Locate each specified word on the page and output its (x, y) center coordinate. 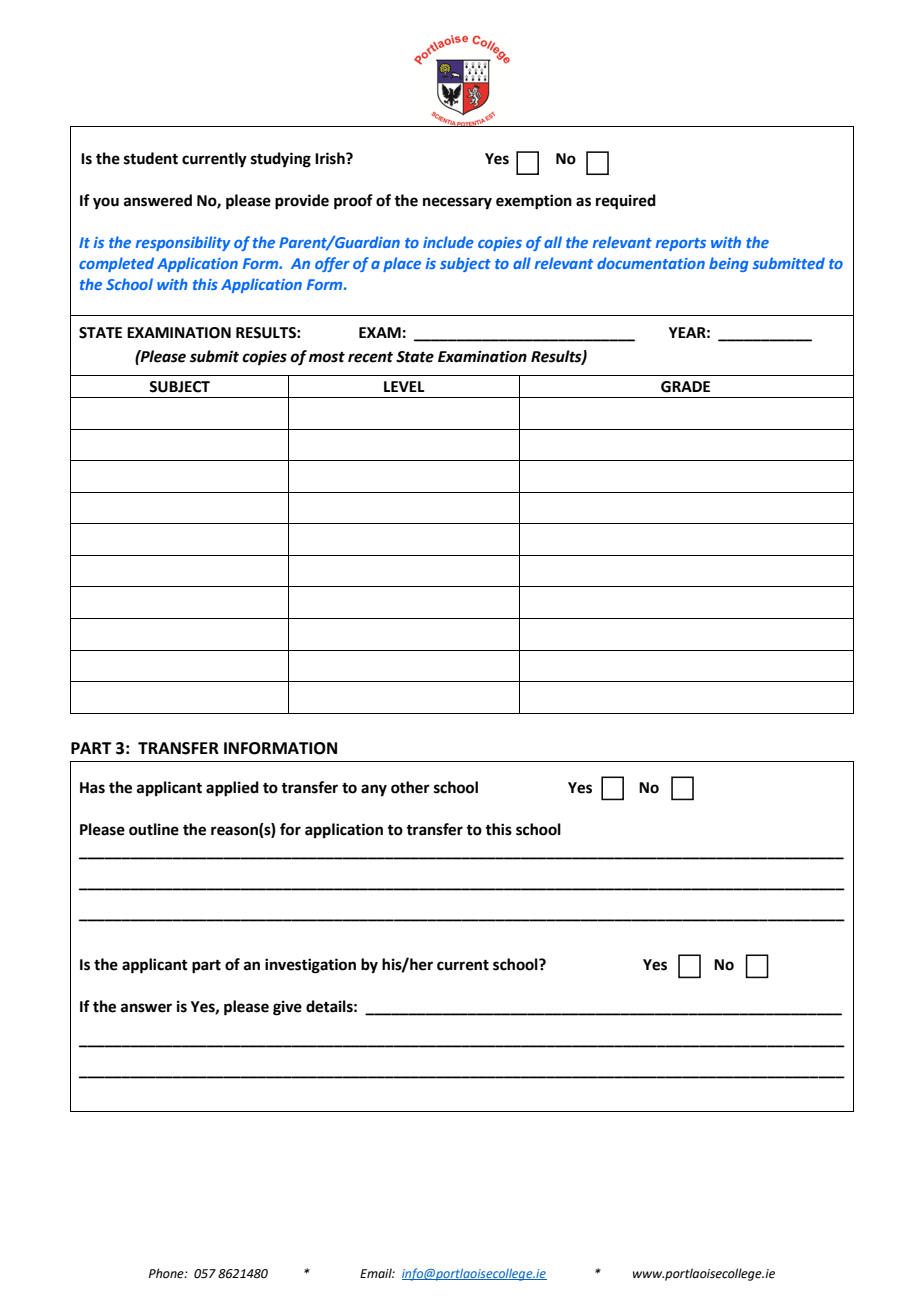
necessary (457, 203)
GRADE (685, 387)
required (626, 202)
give (287, 1008)
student (151, 158)
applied (232, 789)
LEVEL (404, 386)
